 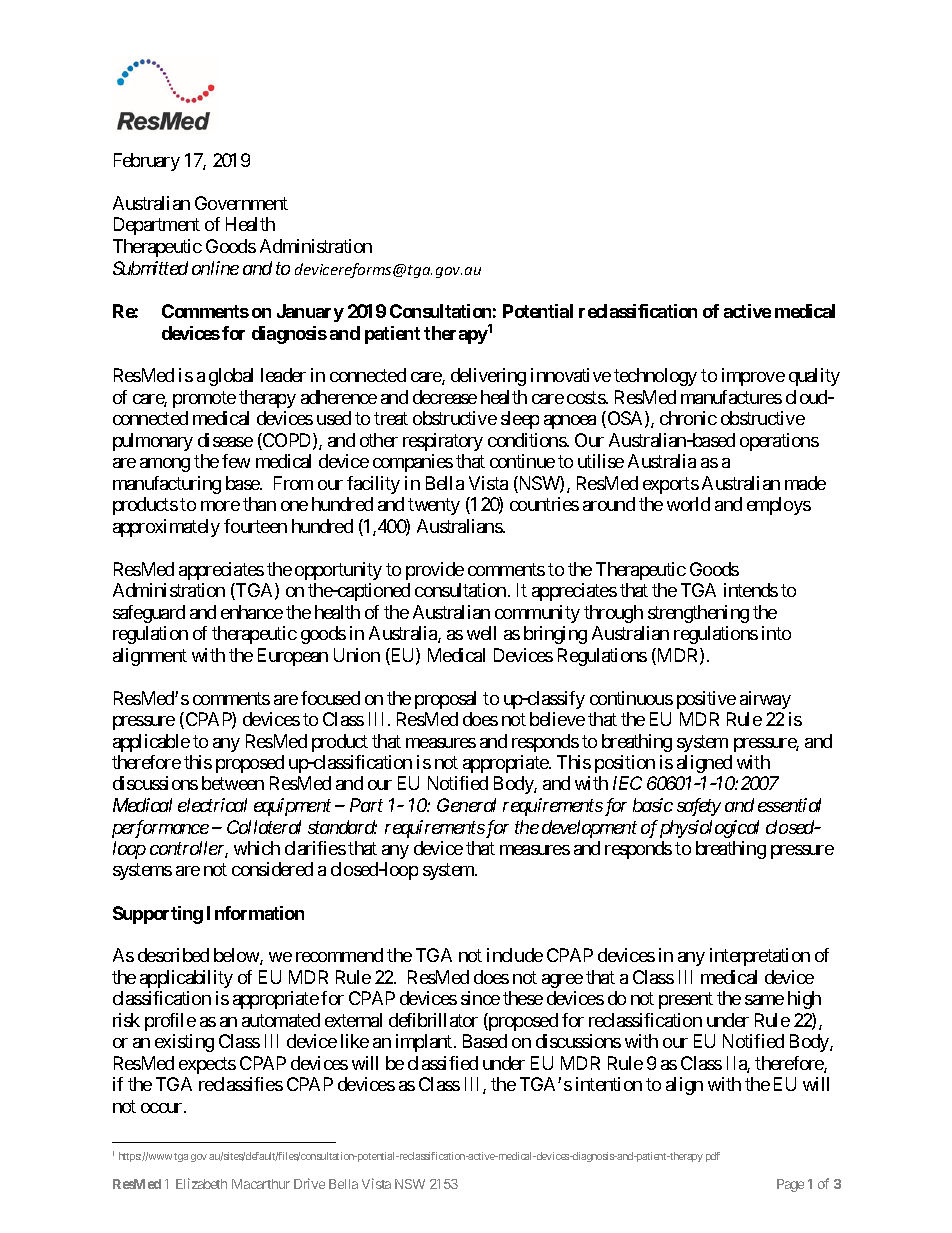 What do you see at coordinates (310, 313) in the page?
I see `January` at bounding box center [310, 313].
